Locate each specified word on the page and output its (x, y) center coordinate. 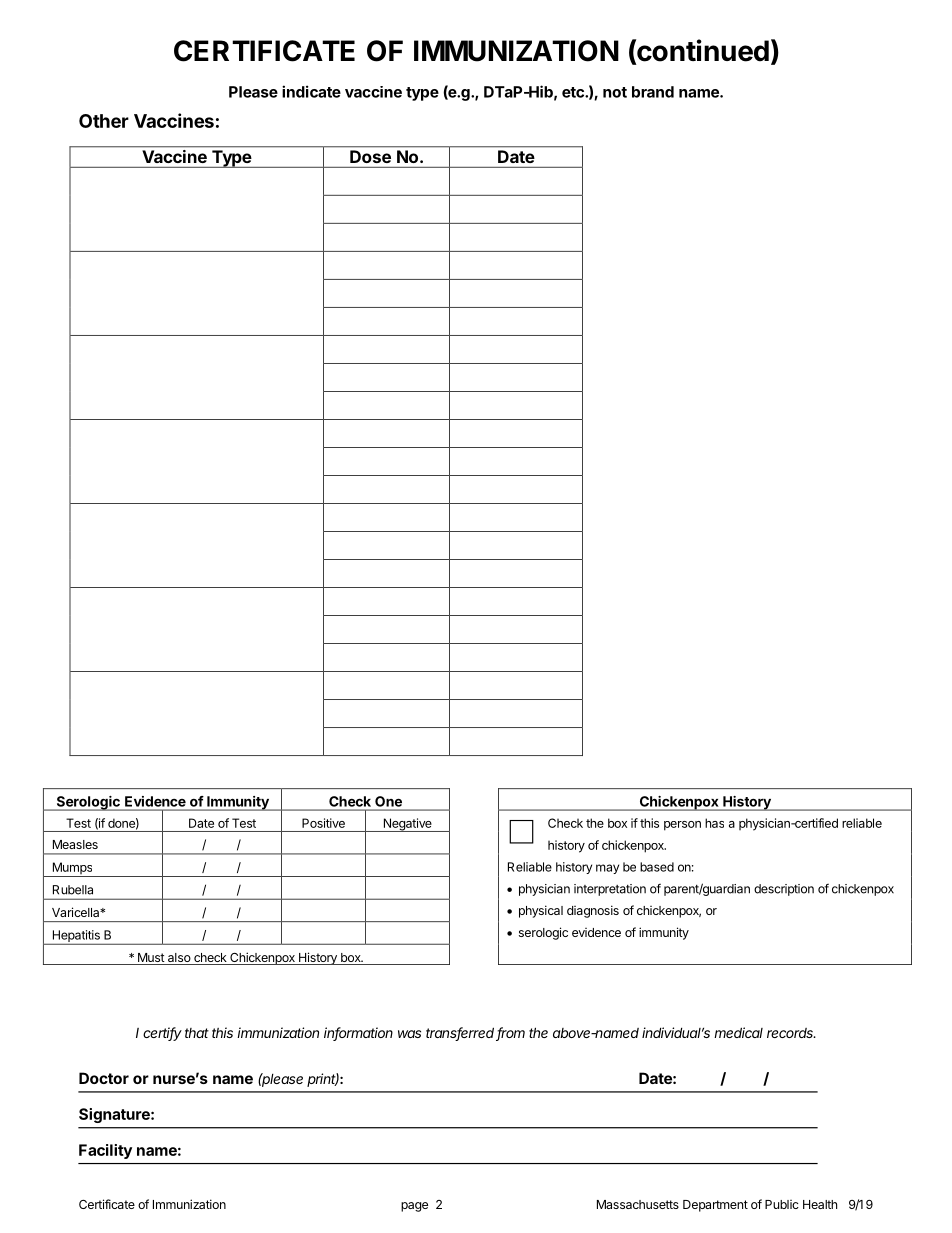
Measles (75, 844)
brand (653, 92)
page (414, 1207)
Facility (105, 1151)
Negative (407, 825)
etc (574, 92)
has (714, 823)
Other (104, 121)
